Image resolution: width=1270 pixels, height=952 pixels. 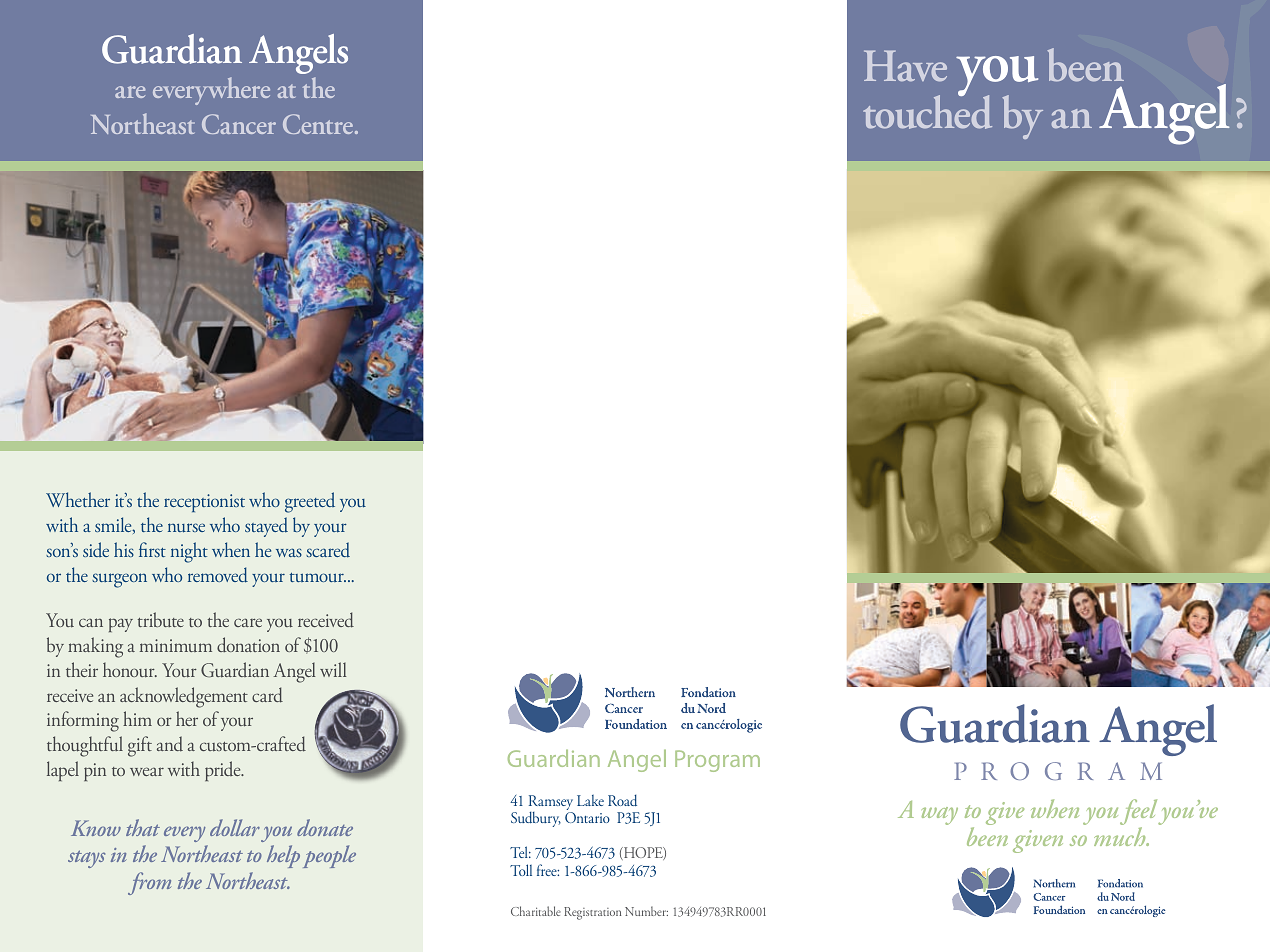 I want to click on receptionist, so click(x=204, y=503).
